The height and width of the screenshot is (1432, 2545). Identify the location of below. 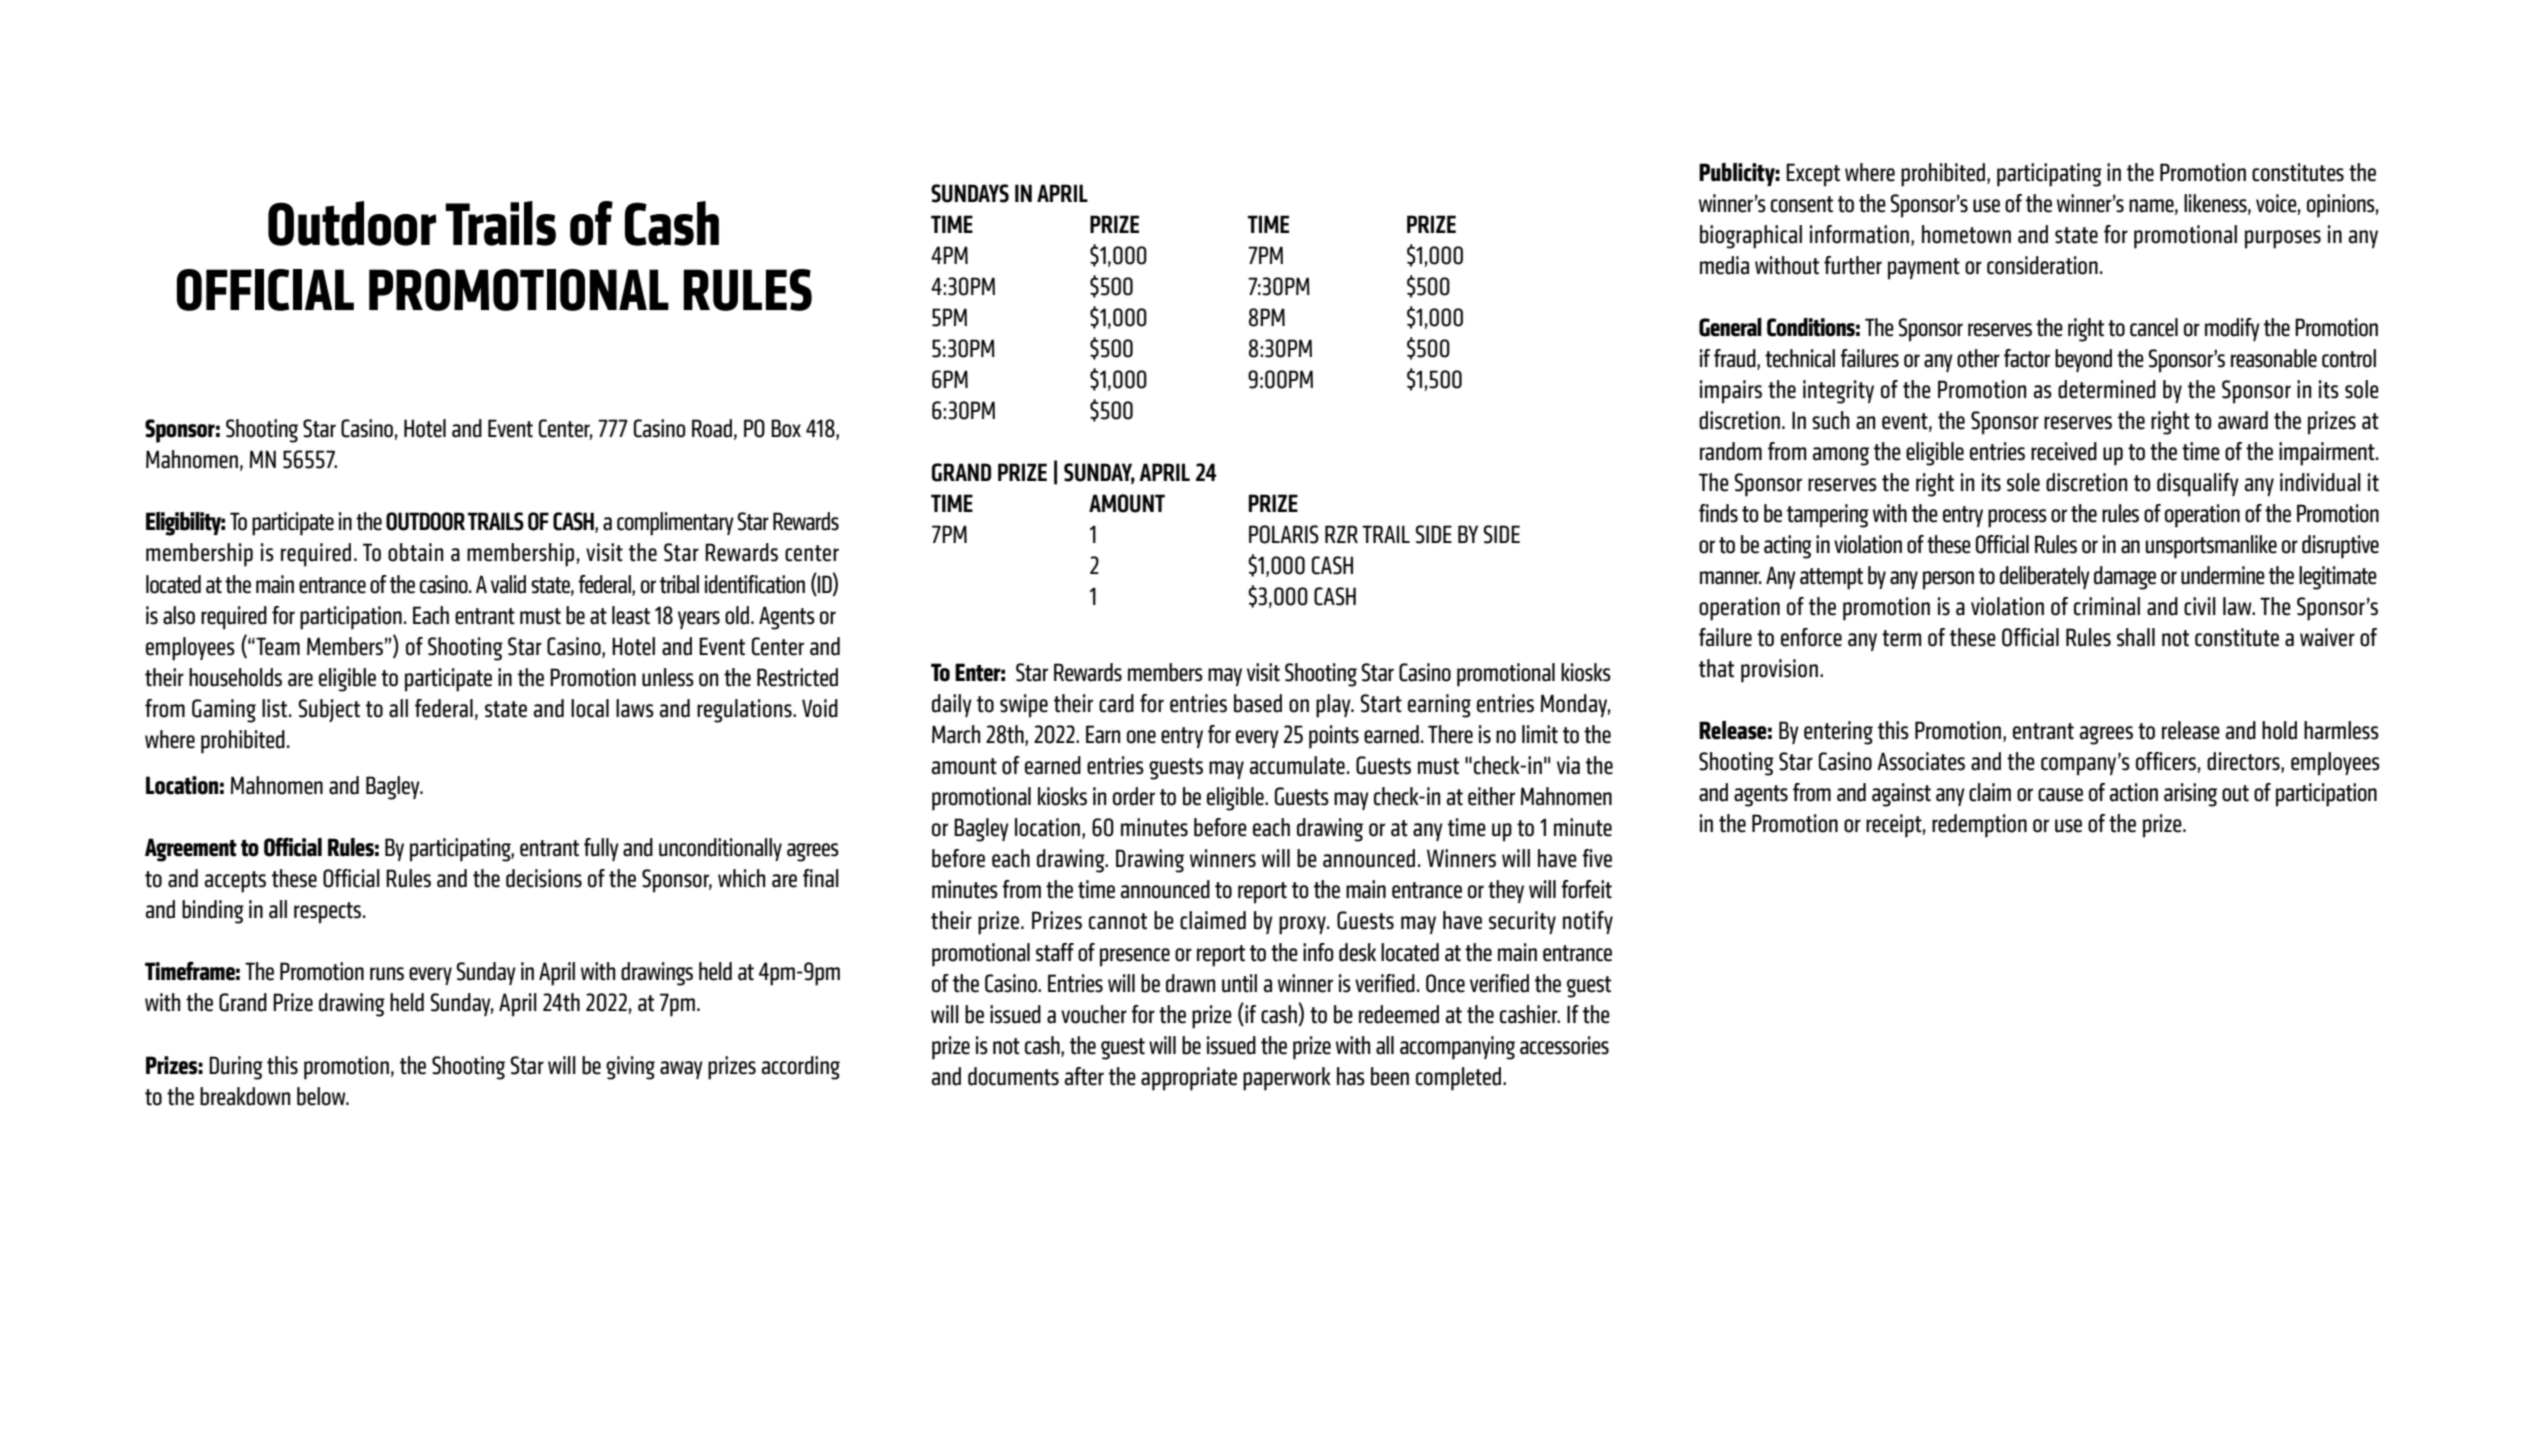
(322, 1096).
